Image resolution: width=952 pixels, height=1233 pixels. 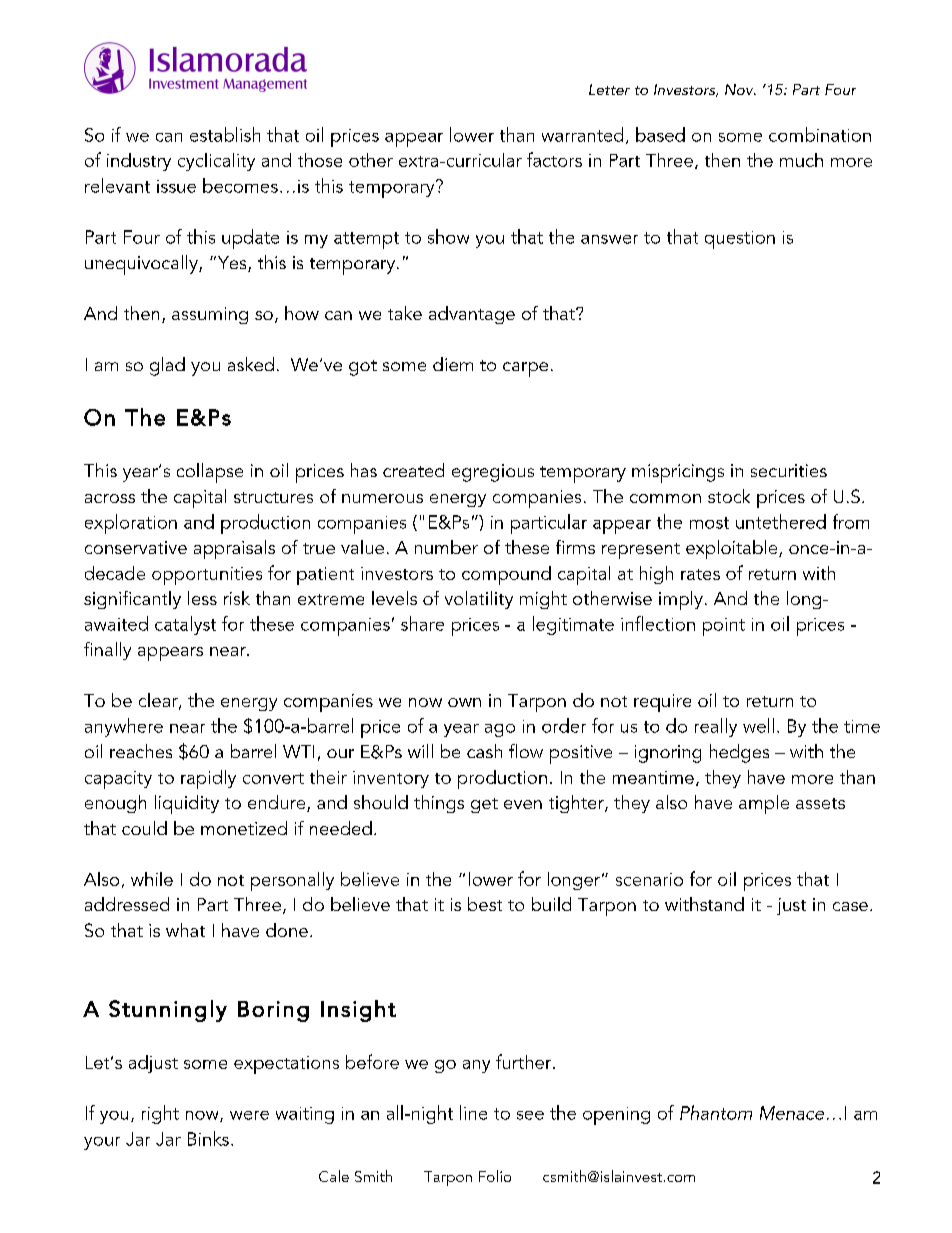 I want to click on establish, so click(x=225, y=134).
